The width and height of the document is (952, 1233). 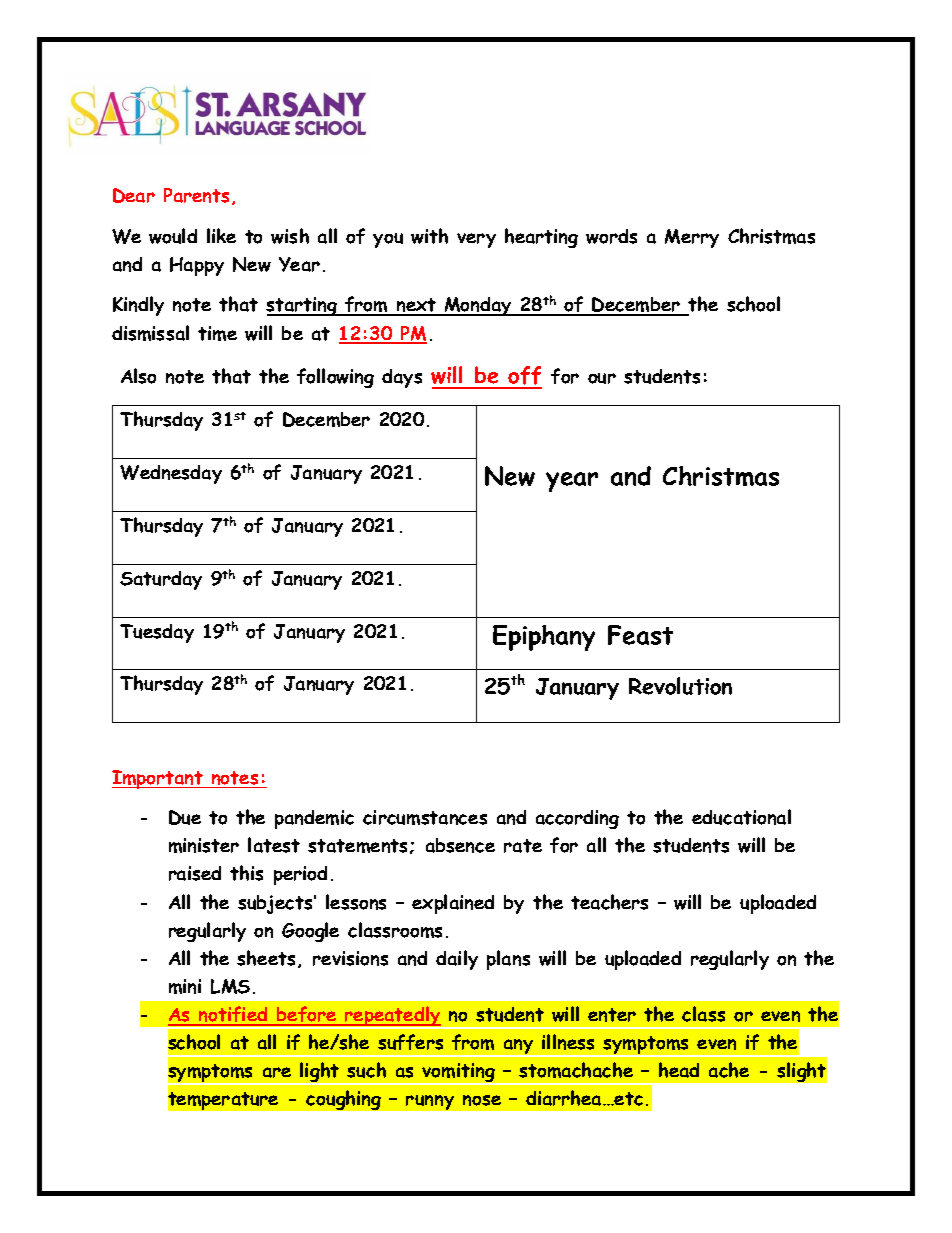 I want to click on notified, so click(x=233, y=1015).
